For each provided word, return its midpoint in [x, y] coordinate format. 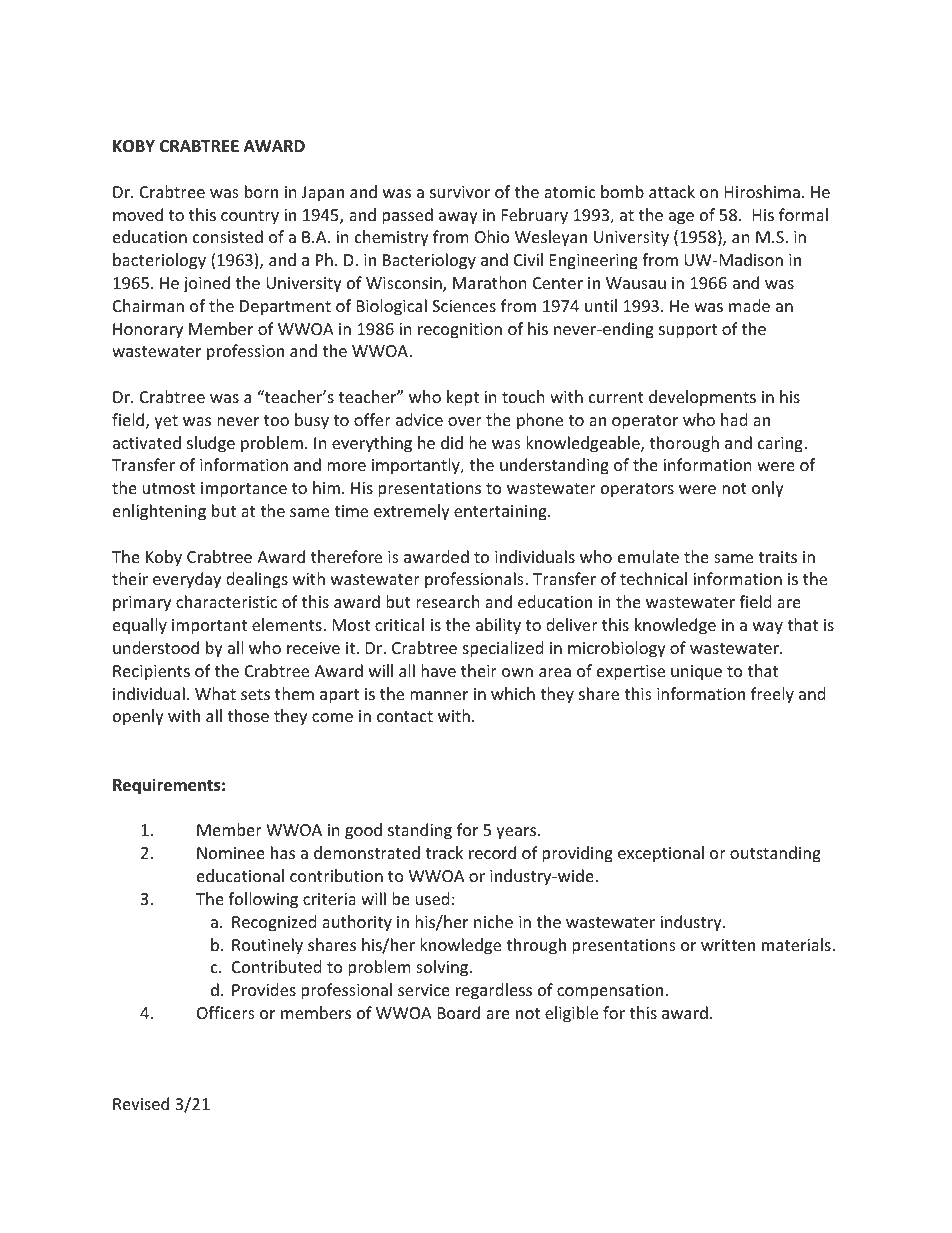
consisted [228, 236]
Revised [141, 1103]
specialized [503, 649]
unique [696, 673]
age [681, 218]
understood [156, 647]
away [458, 218]
